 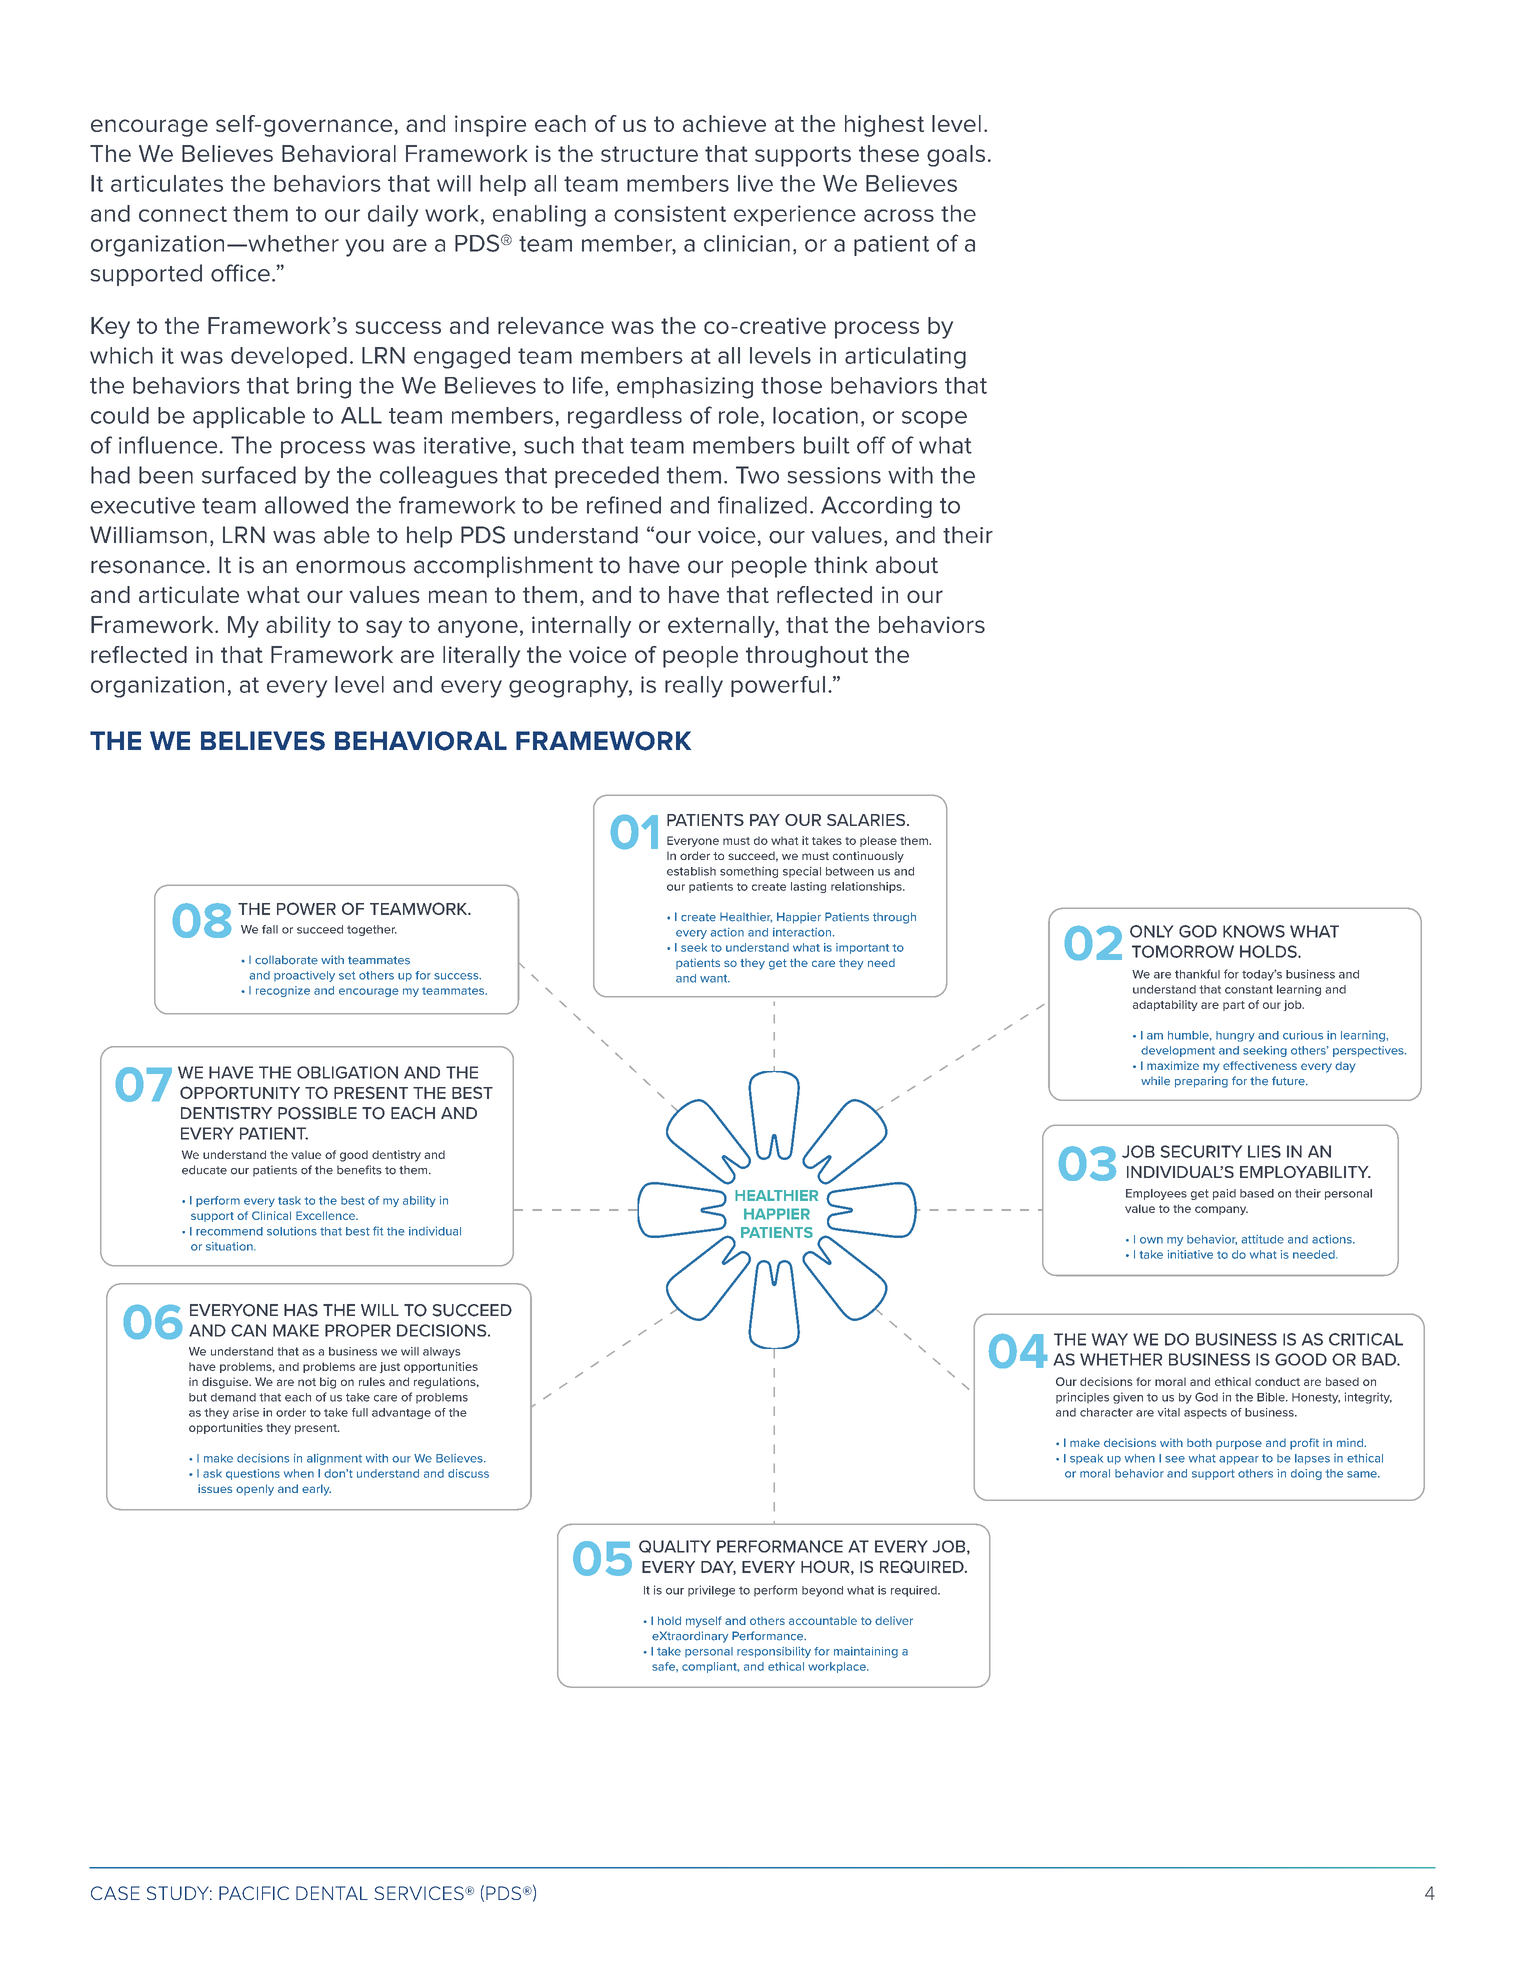 I want to click on allowed, so click(x=306, y=505).
